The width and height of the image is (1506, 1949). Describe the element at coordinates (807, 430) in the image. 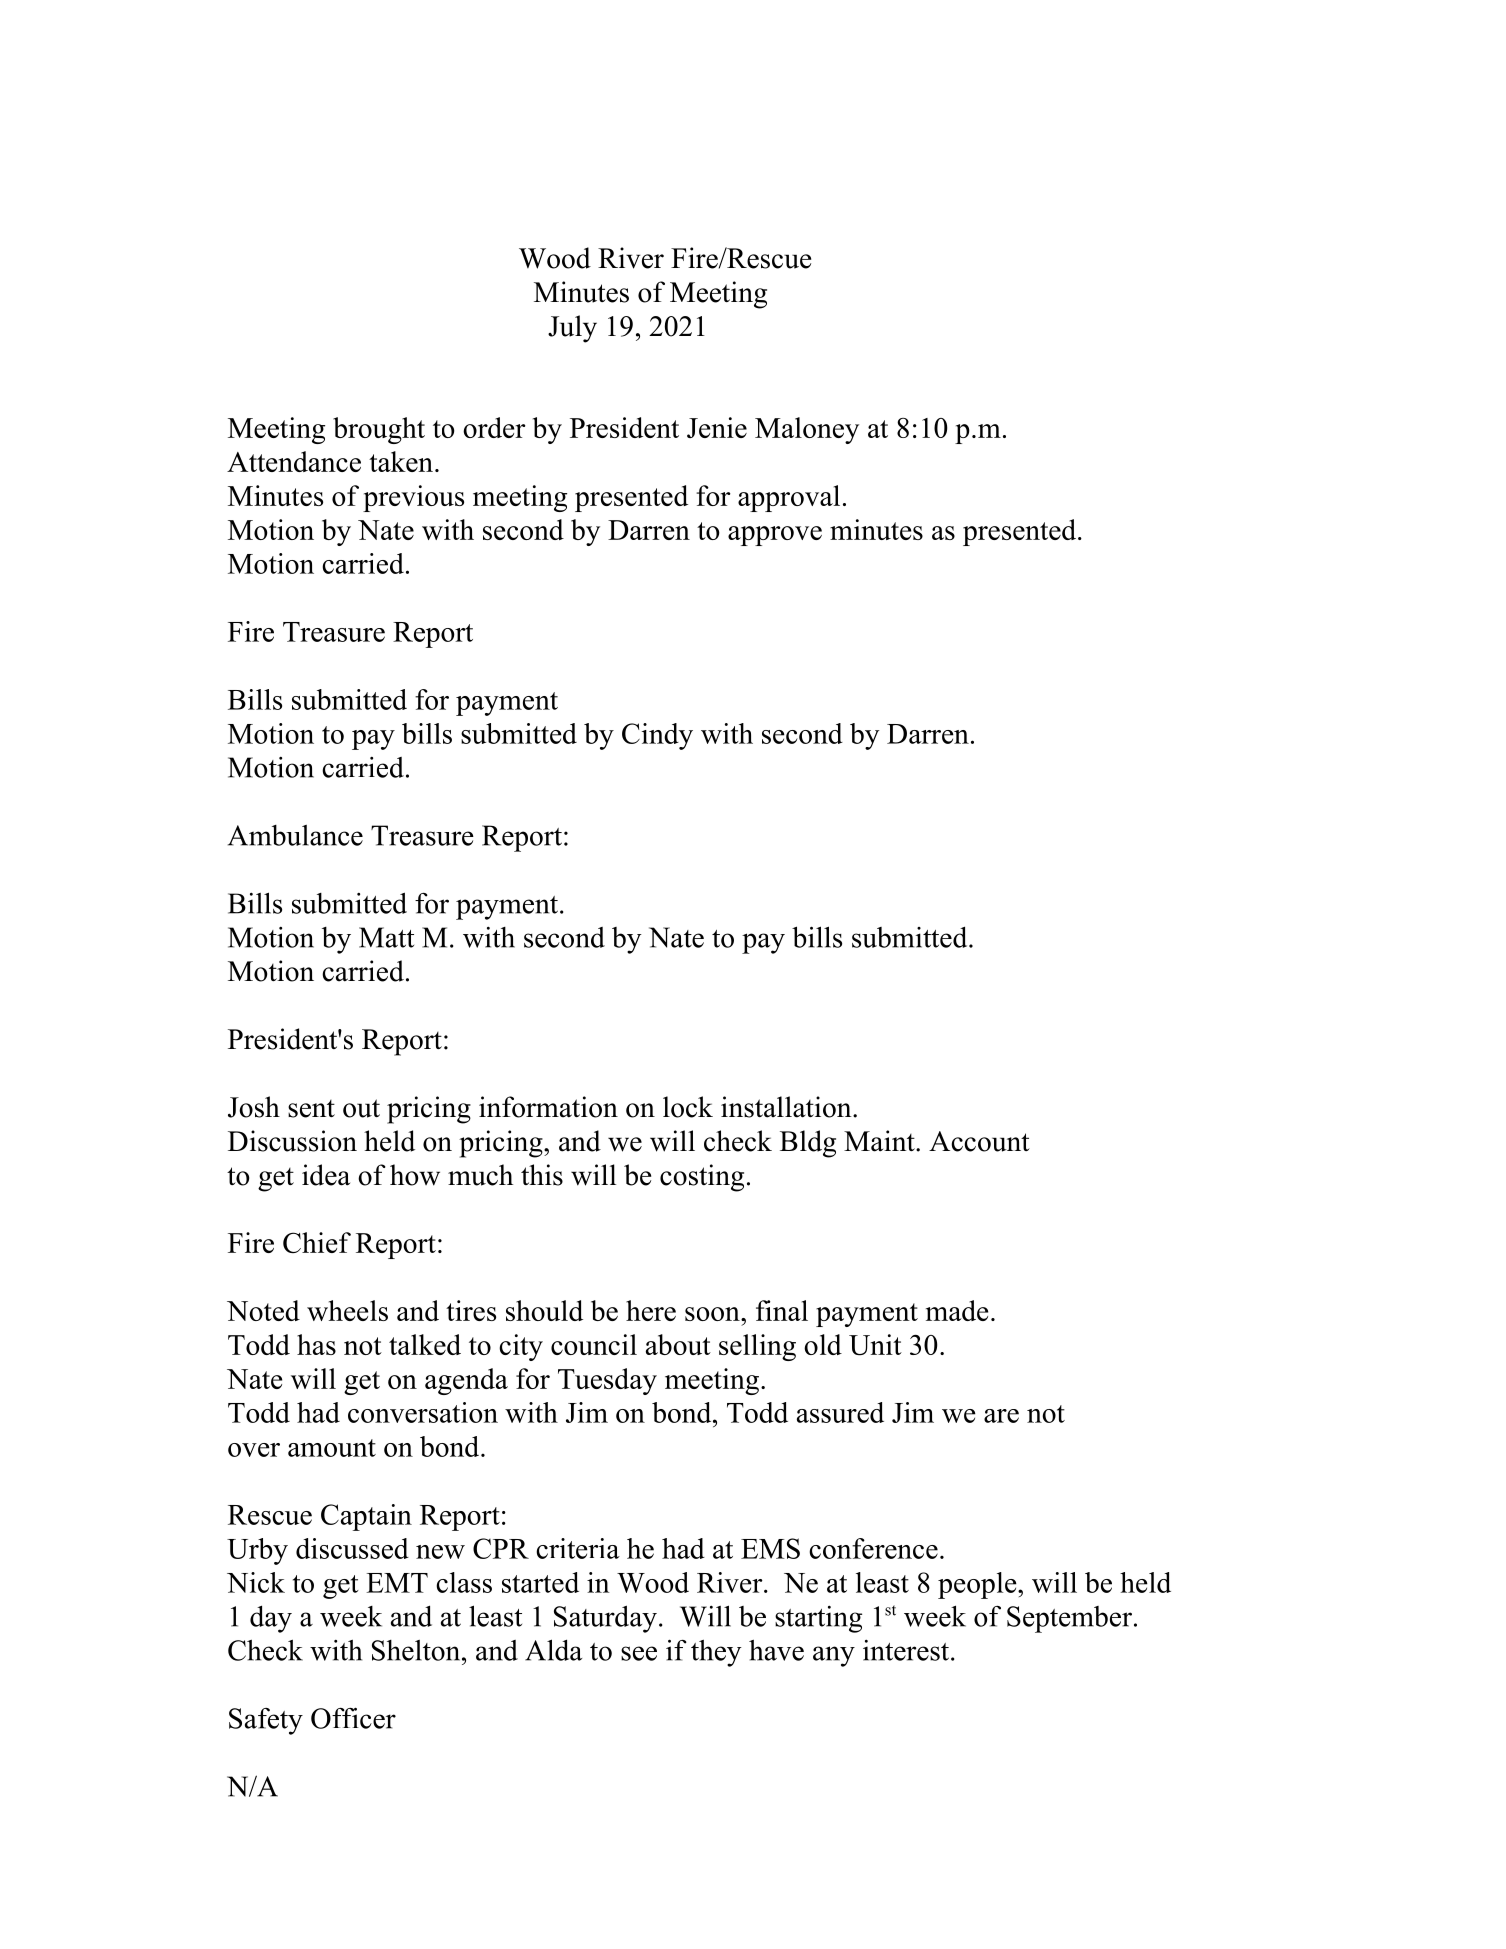

I see `Maloney` at that location.
